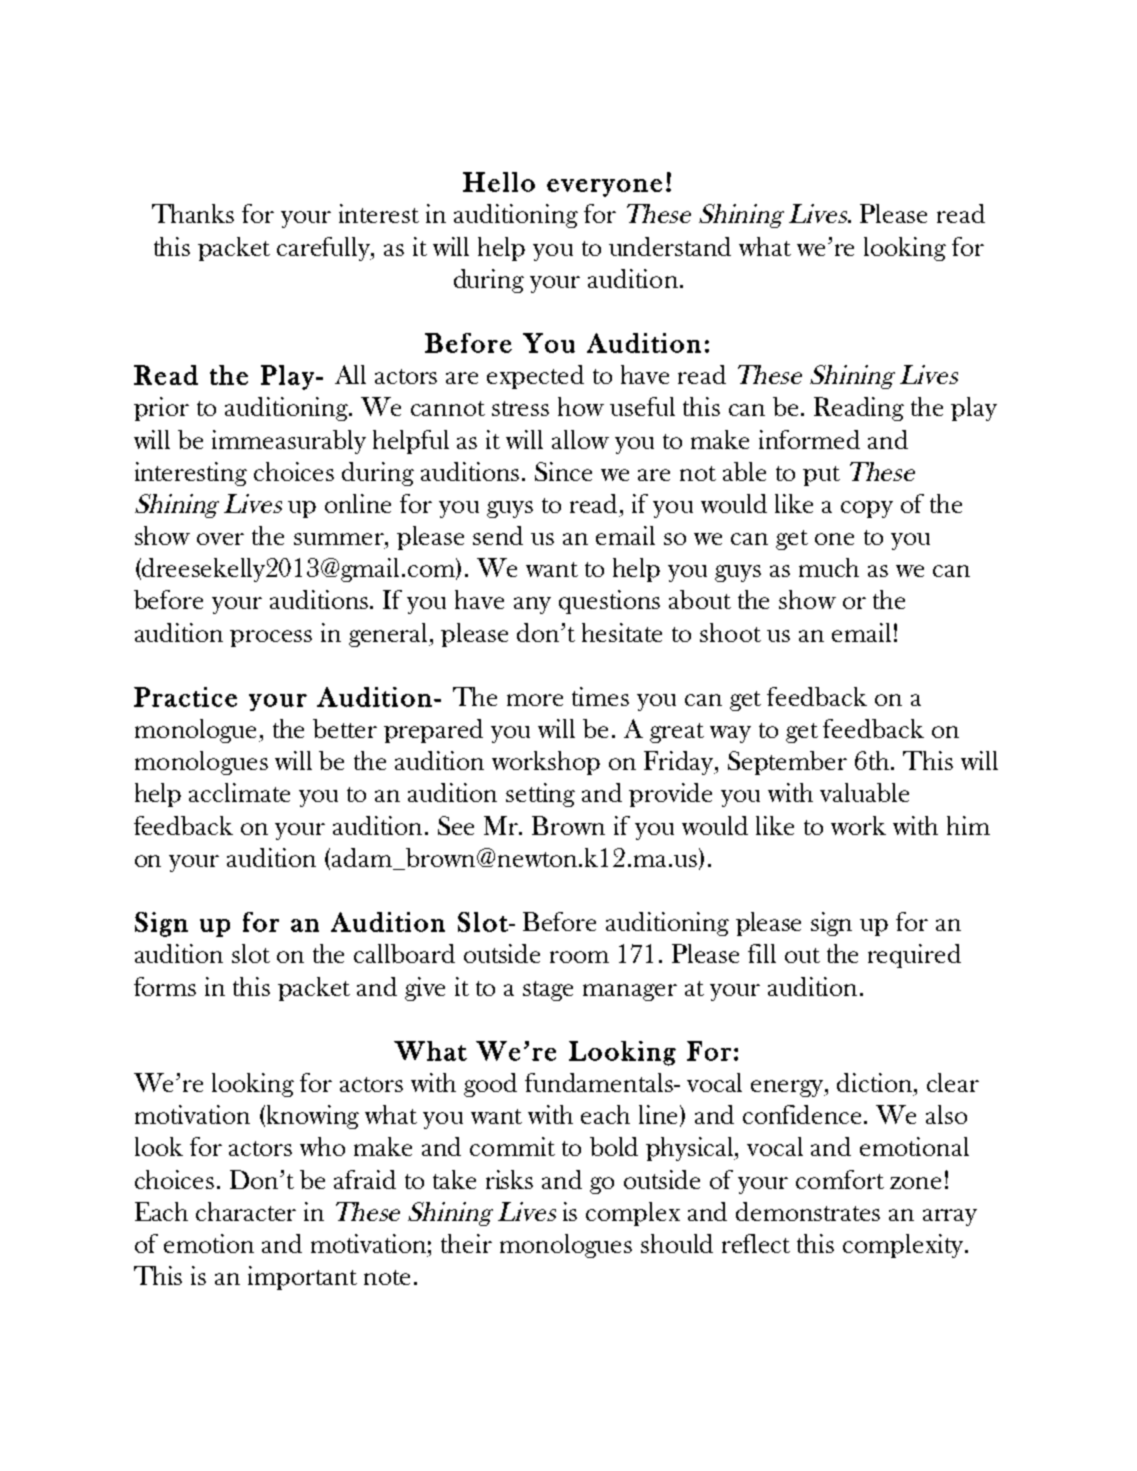  I want to click on put, so click(821, 476).
